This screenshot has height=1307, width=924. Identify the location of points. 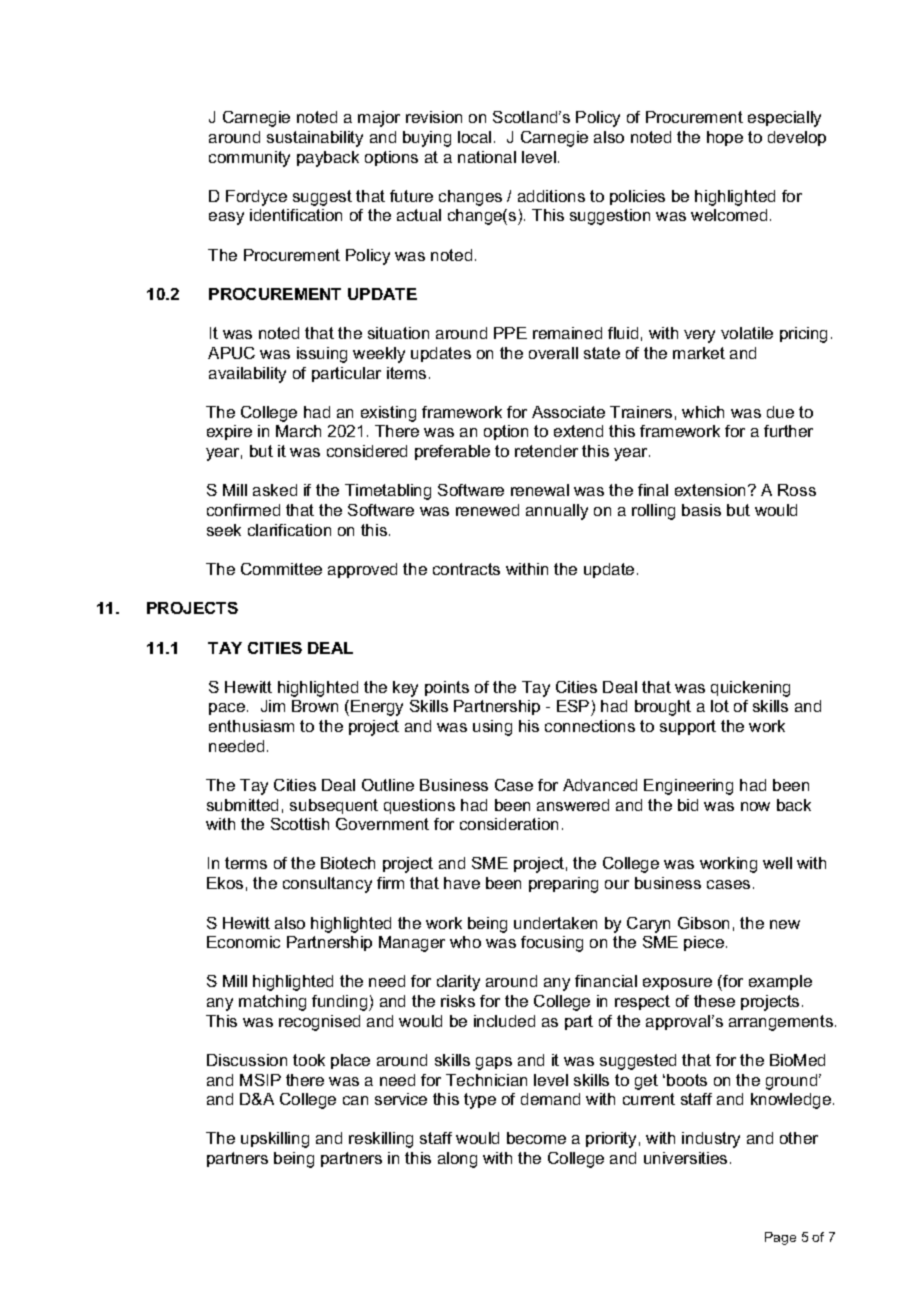
(447, 688).
